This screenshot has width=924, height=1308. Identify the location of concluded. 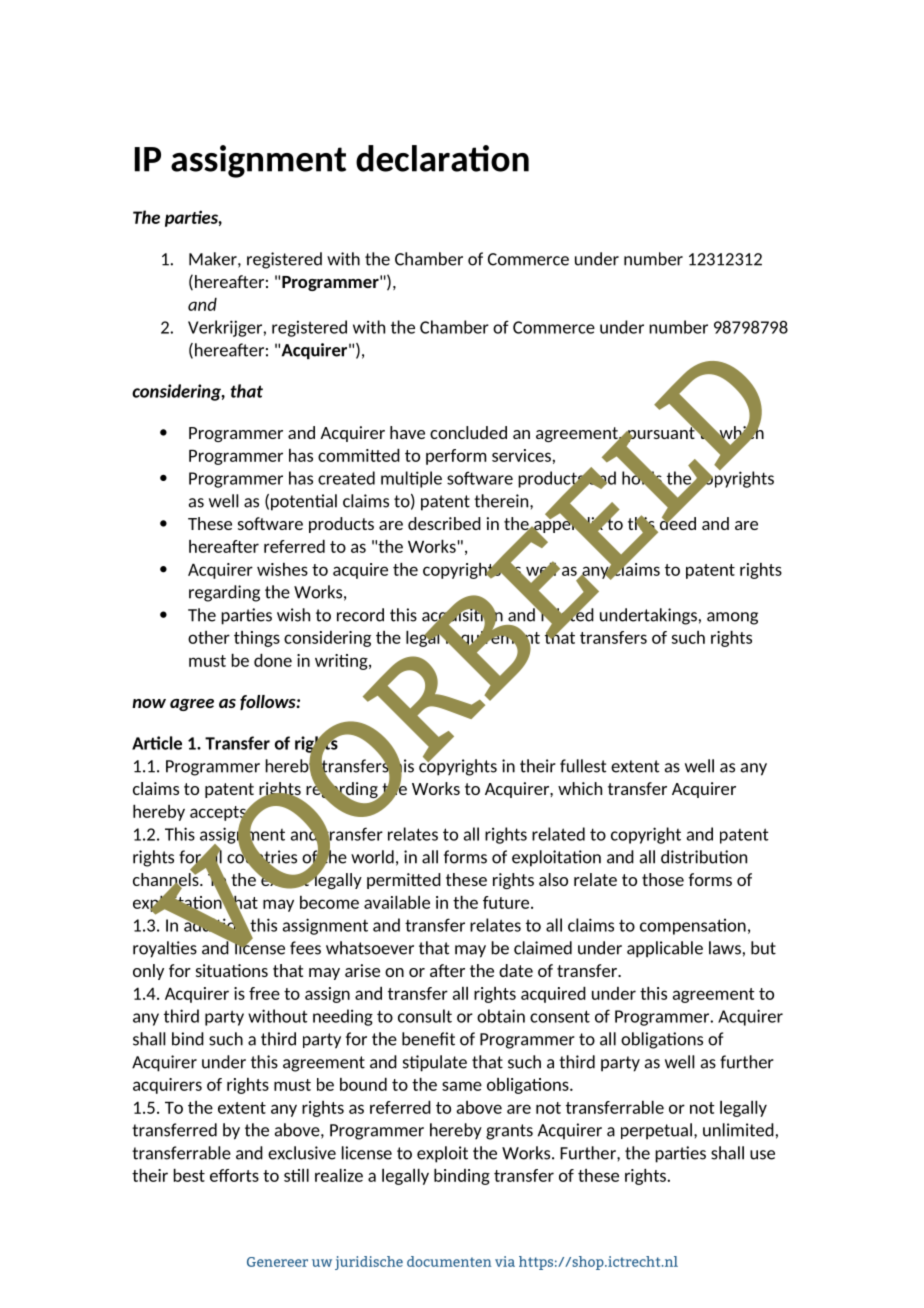
(468, 432).
